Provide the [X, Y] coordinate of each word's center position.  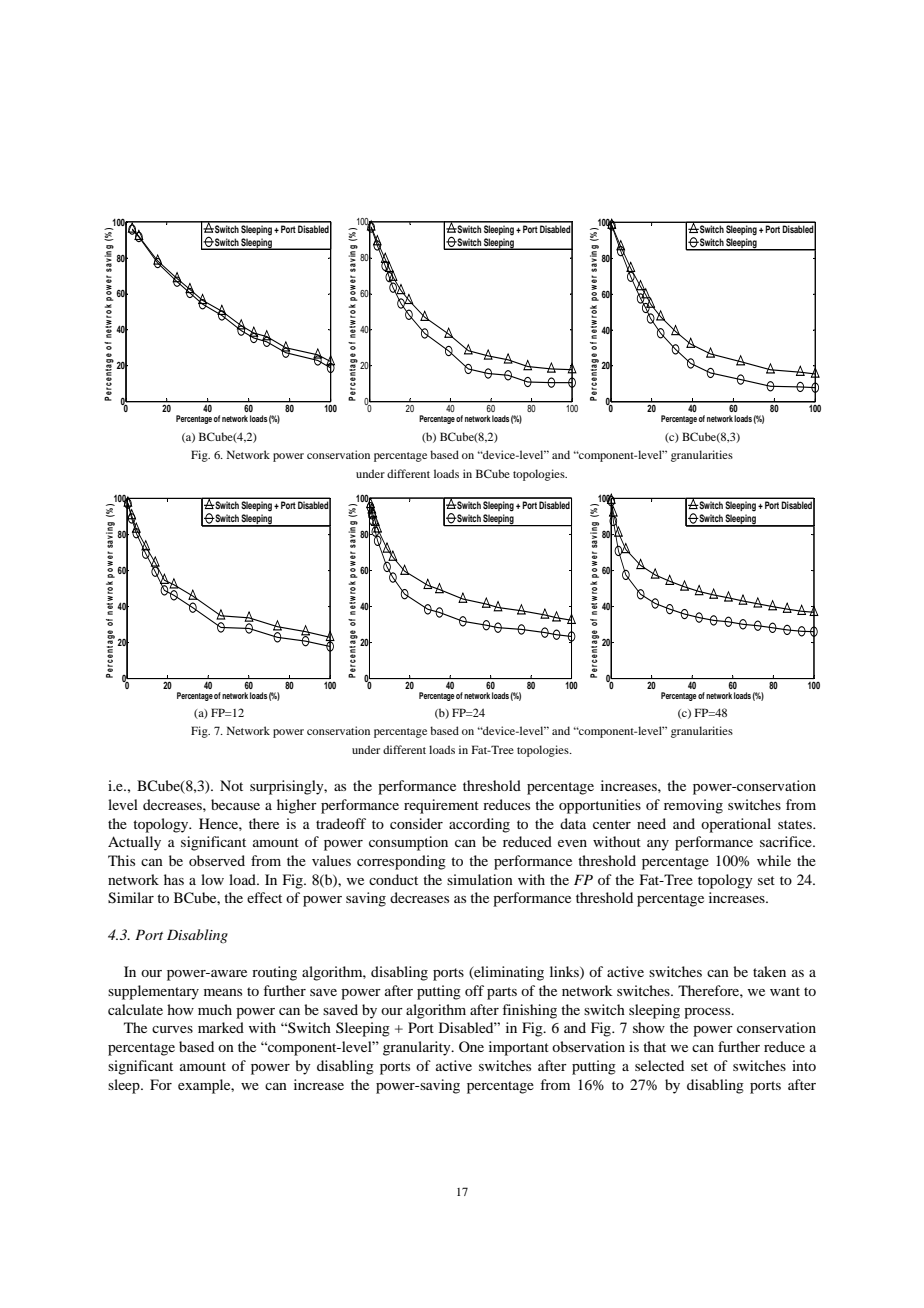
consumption [408, 843]
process [708, 1013]
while [774, 860]
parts [502, 993]
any [658, 845]
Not [231, 785]
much [215, 1009]
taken [769, 971]
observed [217, 860]
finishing [529, 1011]
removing [693, 806]
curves [172, 1029]
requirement [441, 806]
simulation [480, 879]
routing [274, 973]
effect [264, 897]
